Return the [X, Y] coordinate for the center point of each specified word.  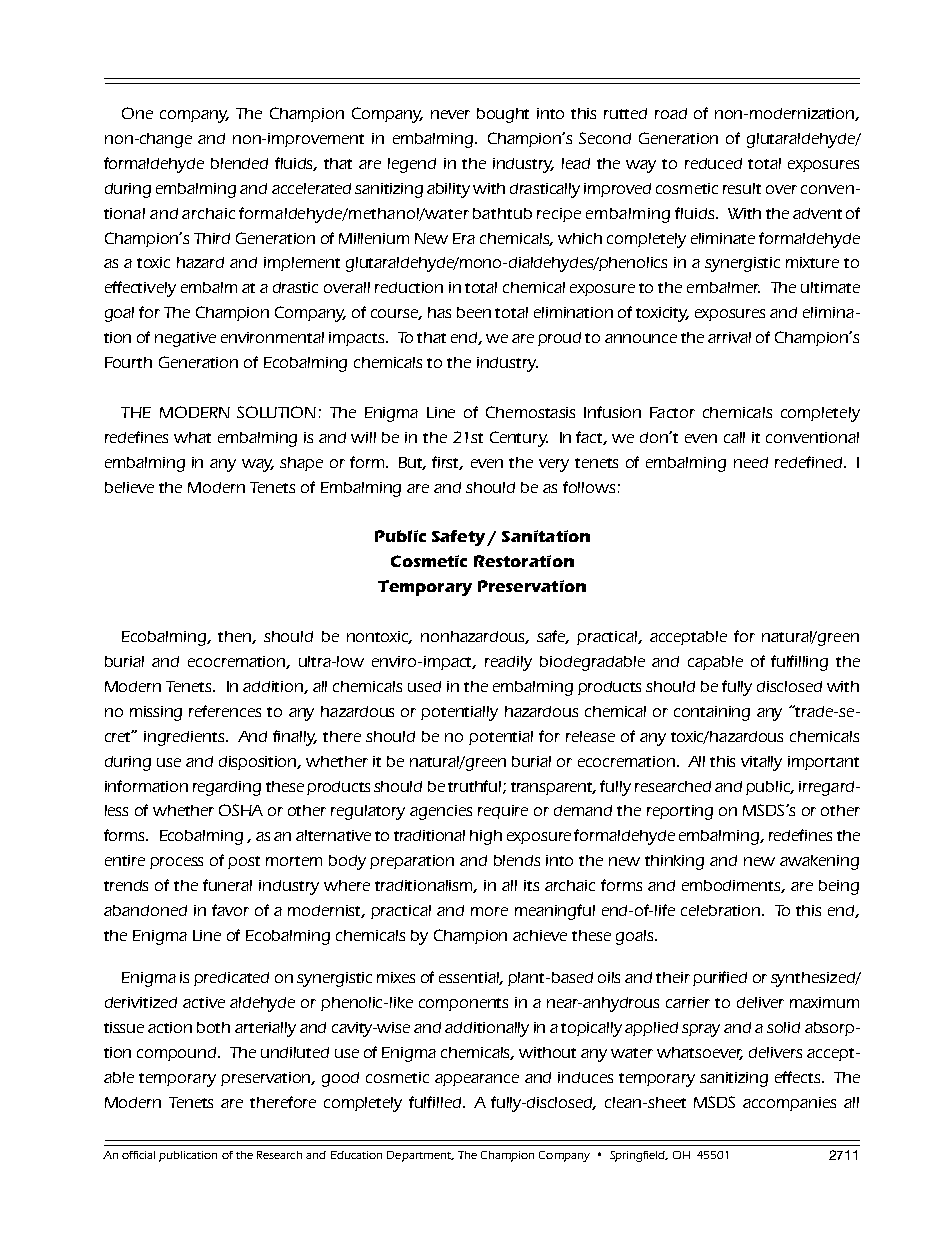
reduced [713, 163]
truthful [476, 787]
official [138, 1155]
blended [239, 163]
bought [503, 115]
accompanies [789, 1104]
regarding [227, 788]
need [751, 462]
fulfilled [436, 1102]
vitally [761, 763]
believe [129, 487]
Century [519, 439]
